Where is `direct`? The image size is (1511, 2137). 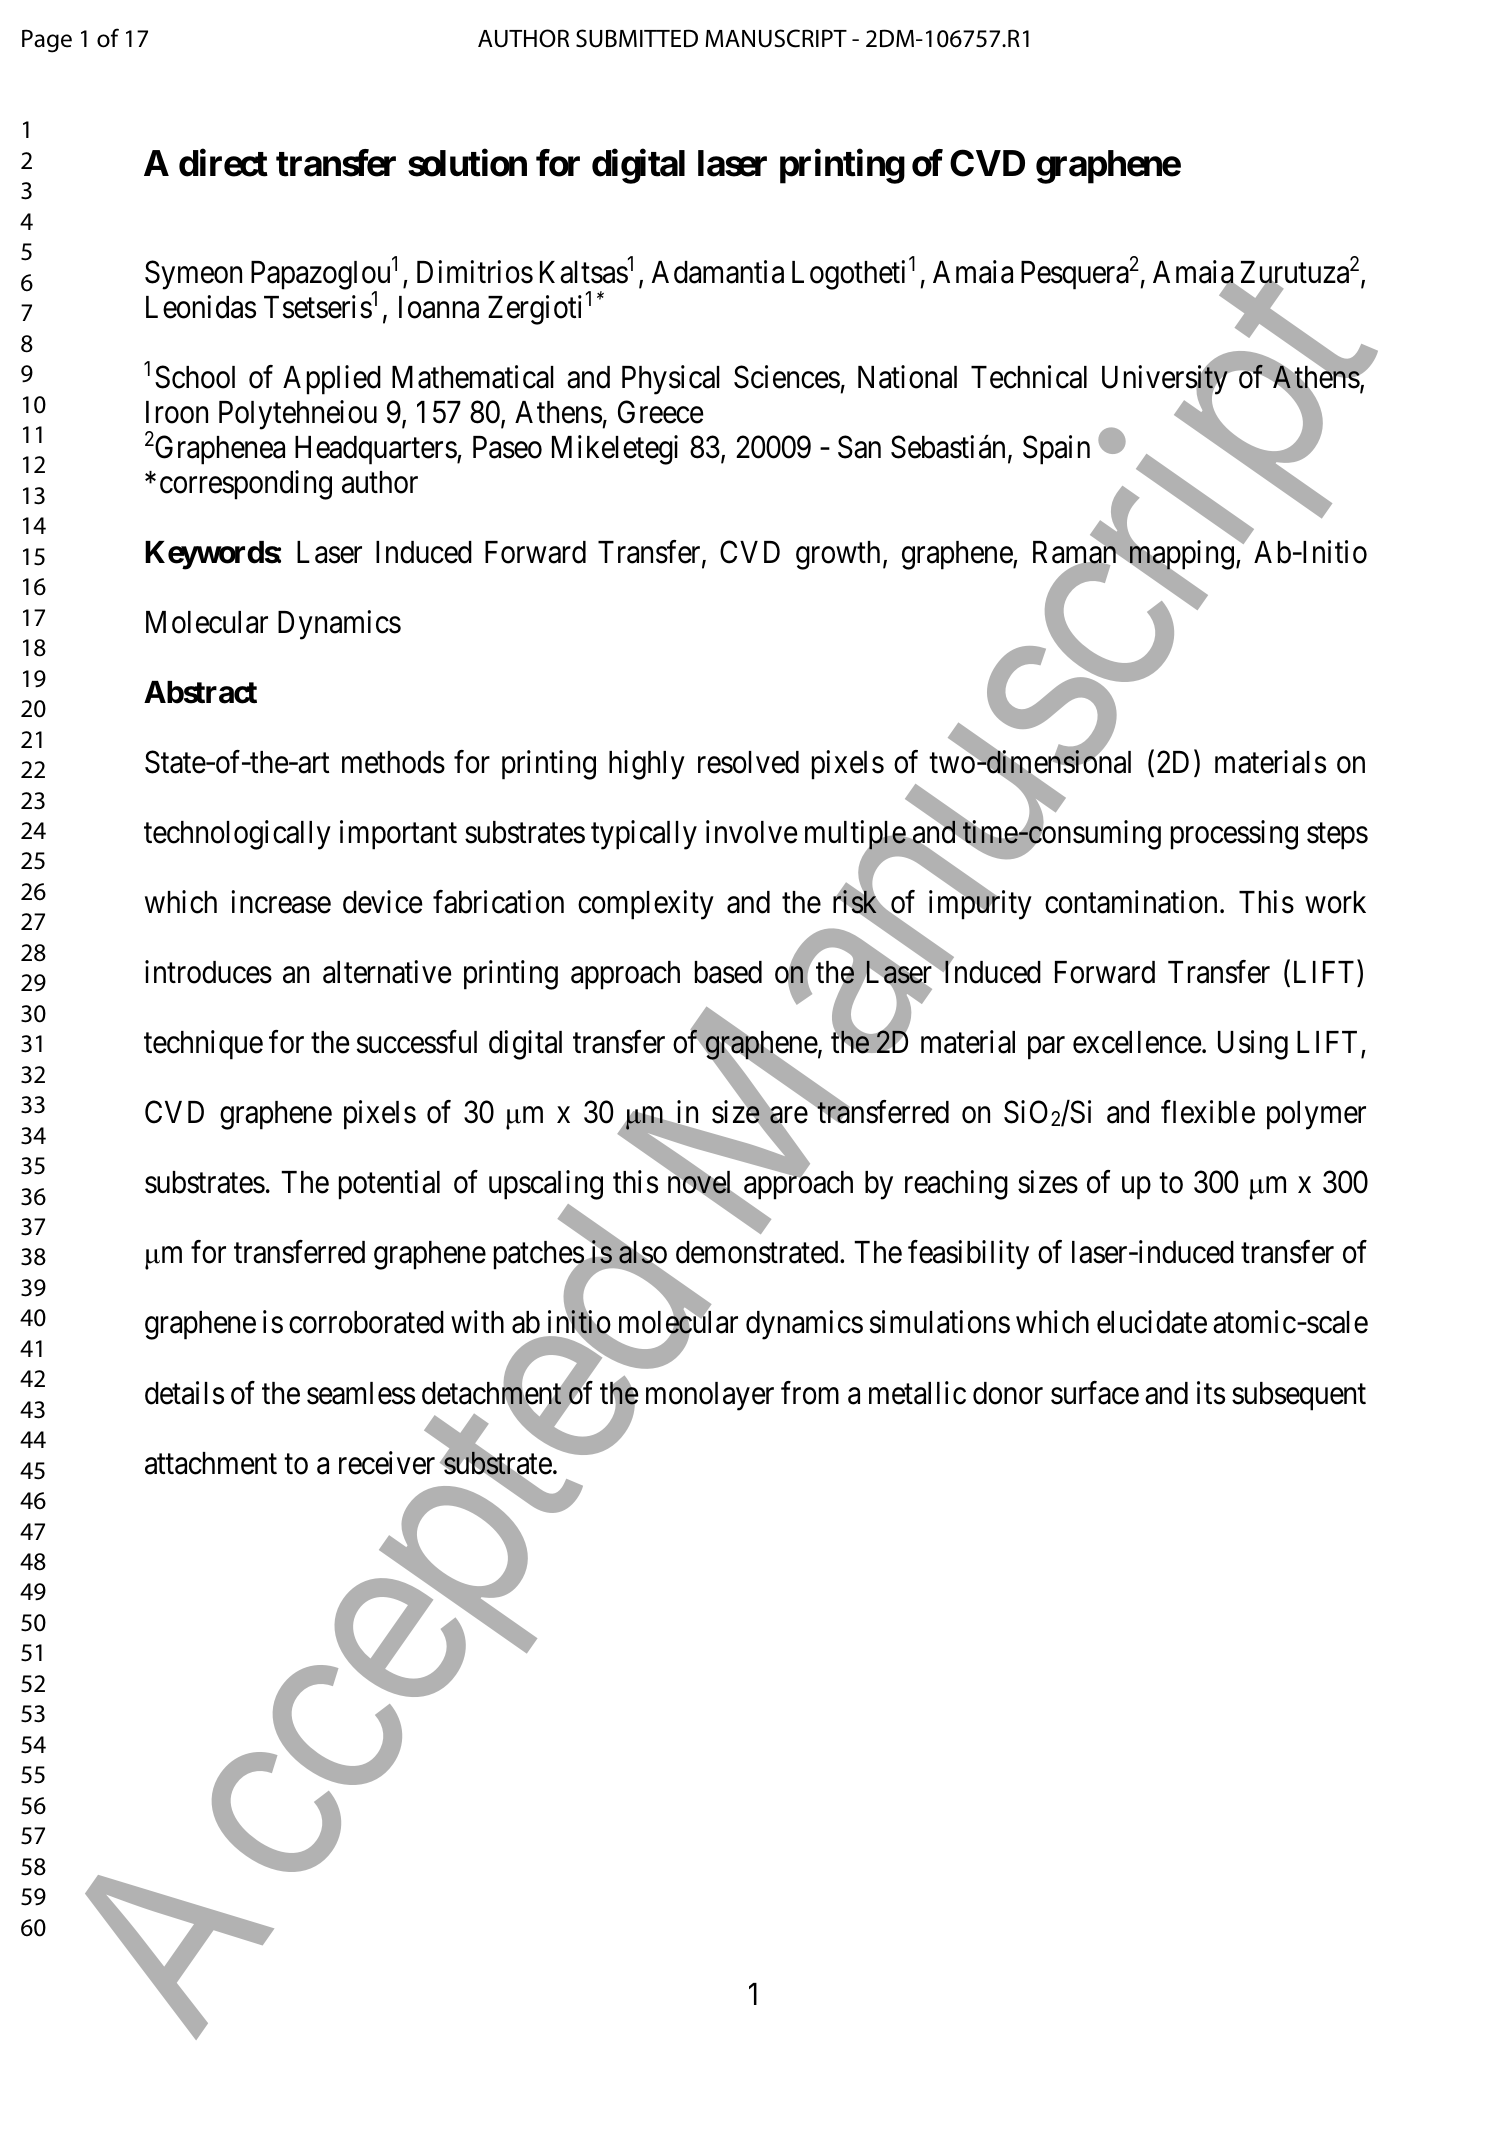 direct is located at coordinates (223, 163).
